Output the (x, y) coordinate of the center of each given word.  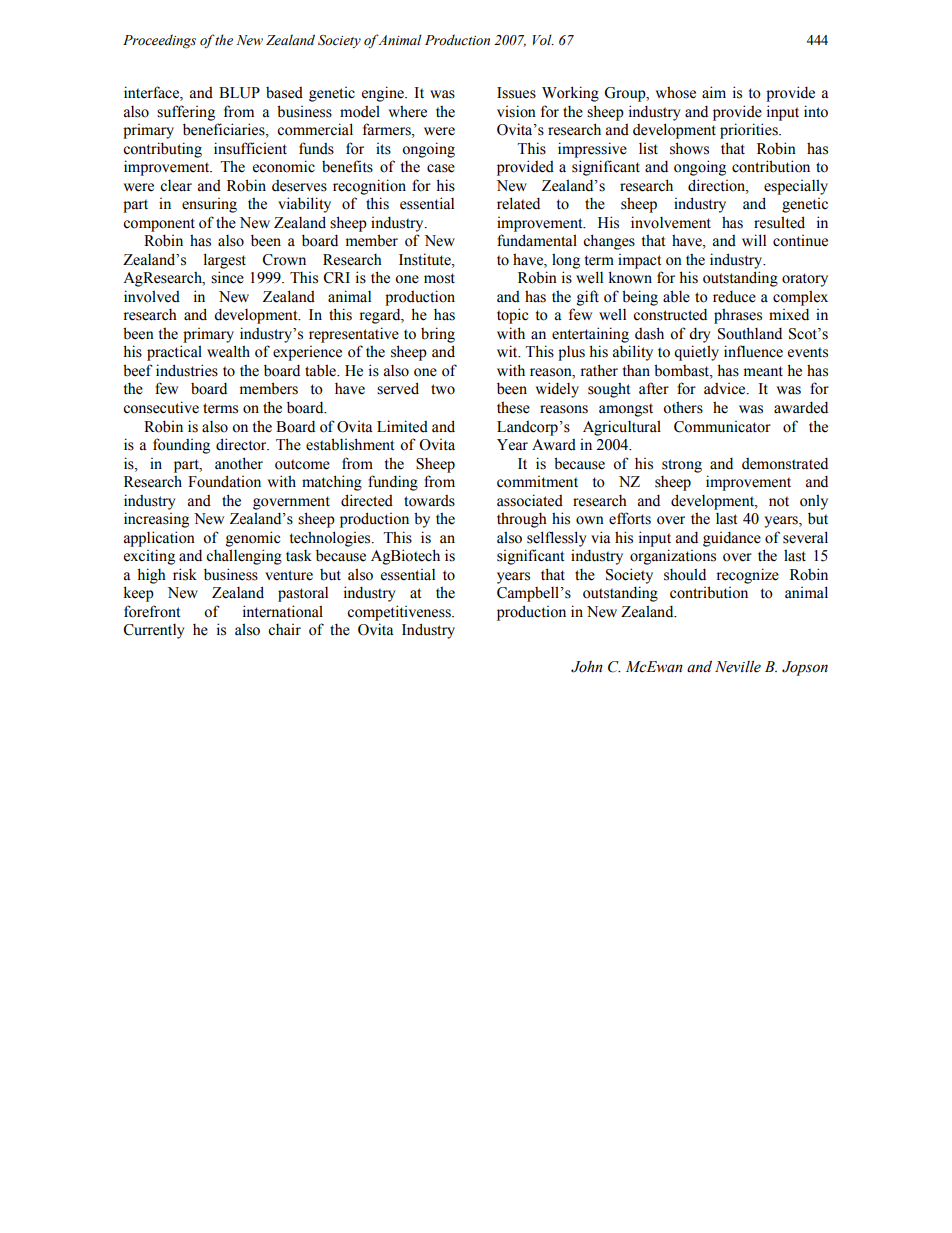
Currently (154, 631)
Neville (738, 666)
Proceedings (159, 42)
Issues (516, 93)
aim (714, 92)
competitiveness (400, 613)
